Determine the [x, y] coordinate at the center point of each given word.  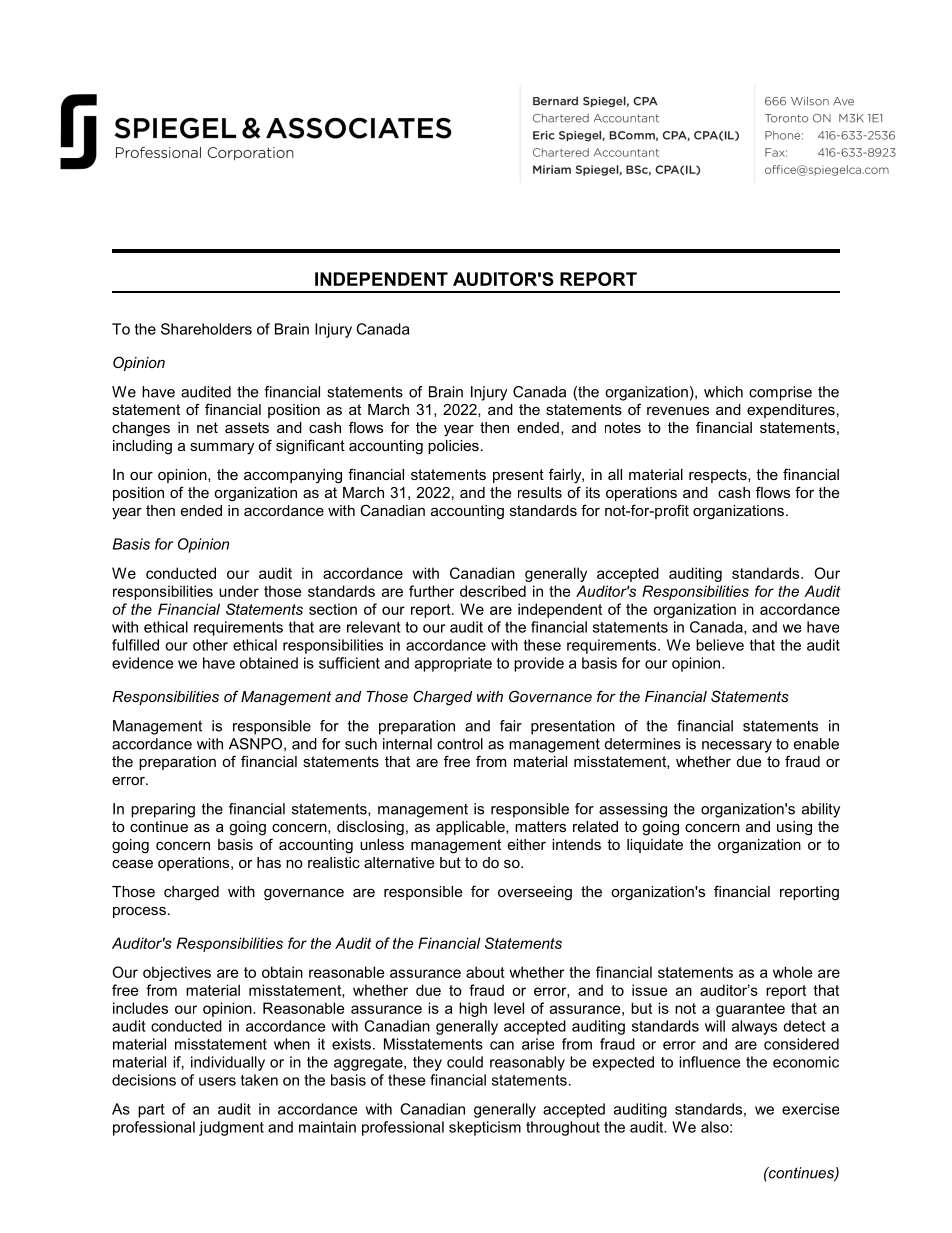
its [593, 492]
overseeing [535, 893]
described [493, 591]
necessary [737, 747]
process [139, 912]
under [239, 591]
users [217, 1081]
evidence [142, 663]
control [460, 744]
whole [793, 972]
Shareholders [206, 329]
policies [453, 447]
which [723, 392]
